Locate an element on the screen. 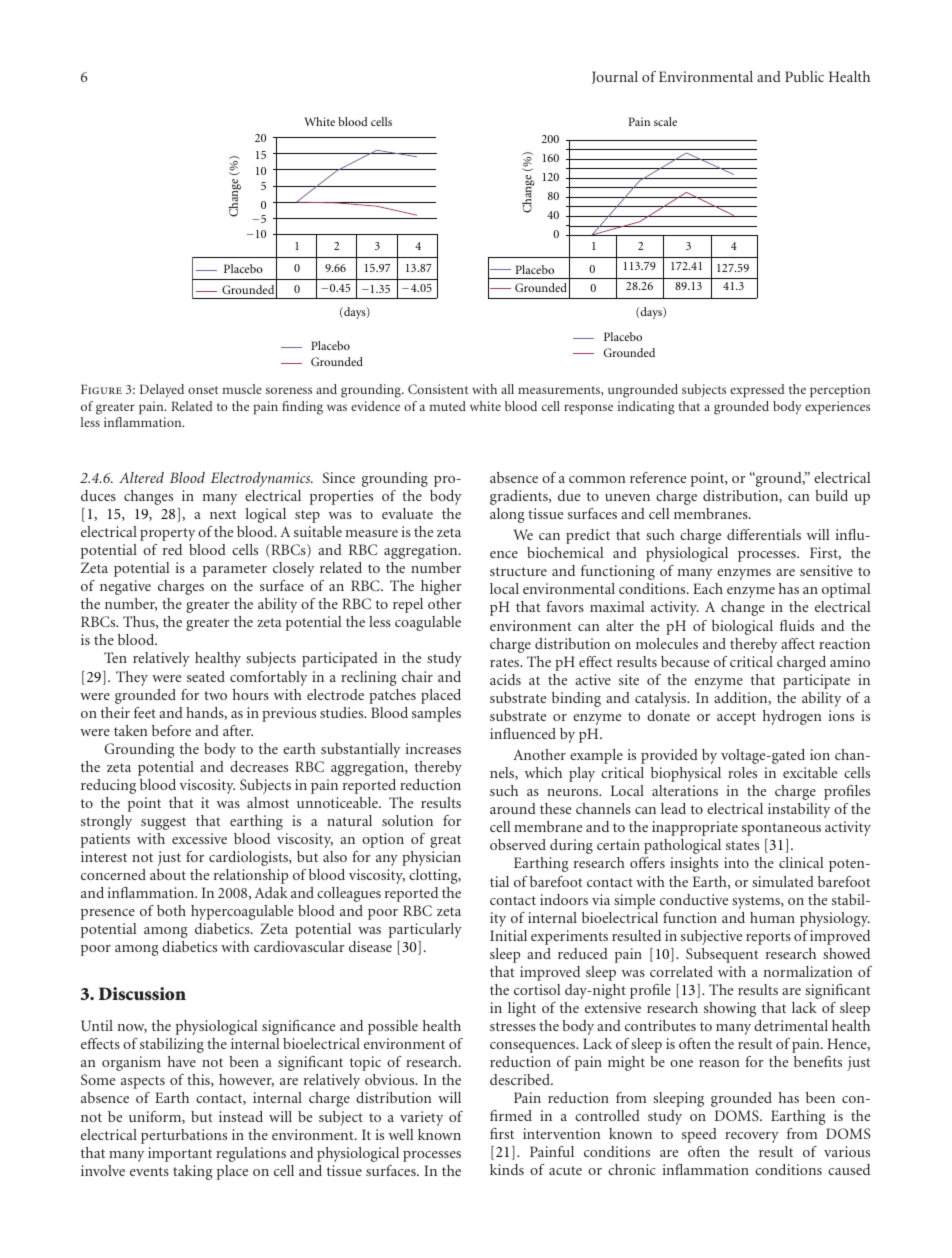  important is located at coordinates (180, 1154).
